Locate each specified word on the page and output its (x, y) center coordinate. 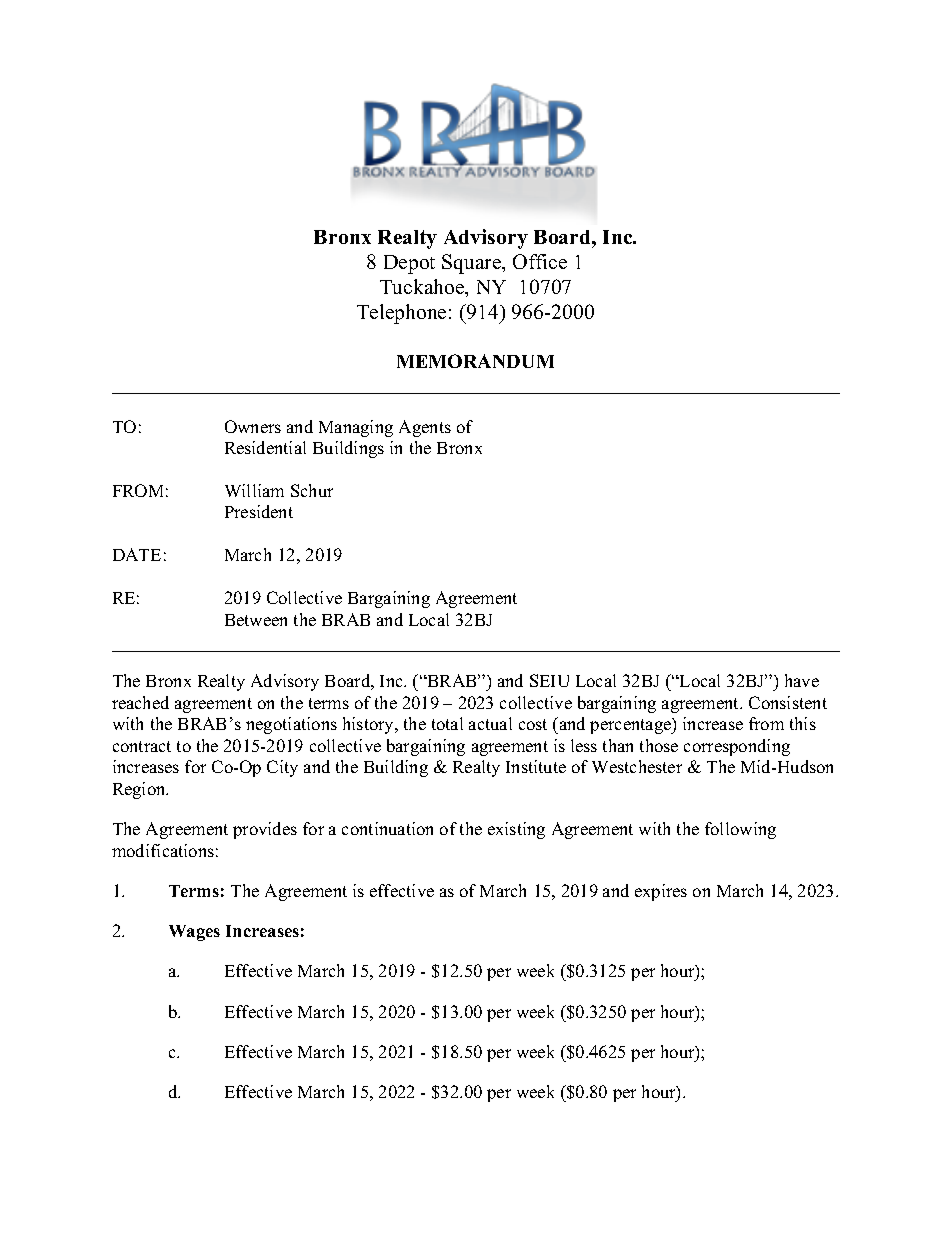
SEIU (549, 680)
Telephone (401, 314)
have (802, 680)
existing (516, 830)
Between (256, 620)
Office (540, 261)
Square (473, 264)
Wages (194, 933)
